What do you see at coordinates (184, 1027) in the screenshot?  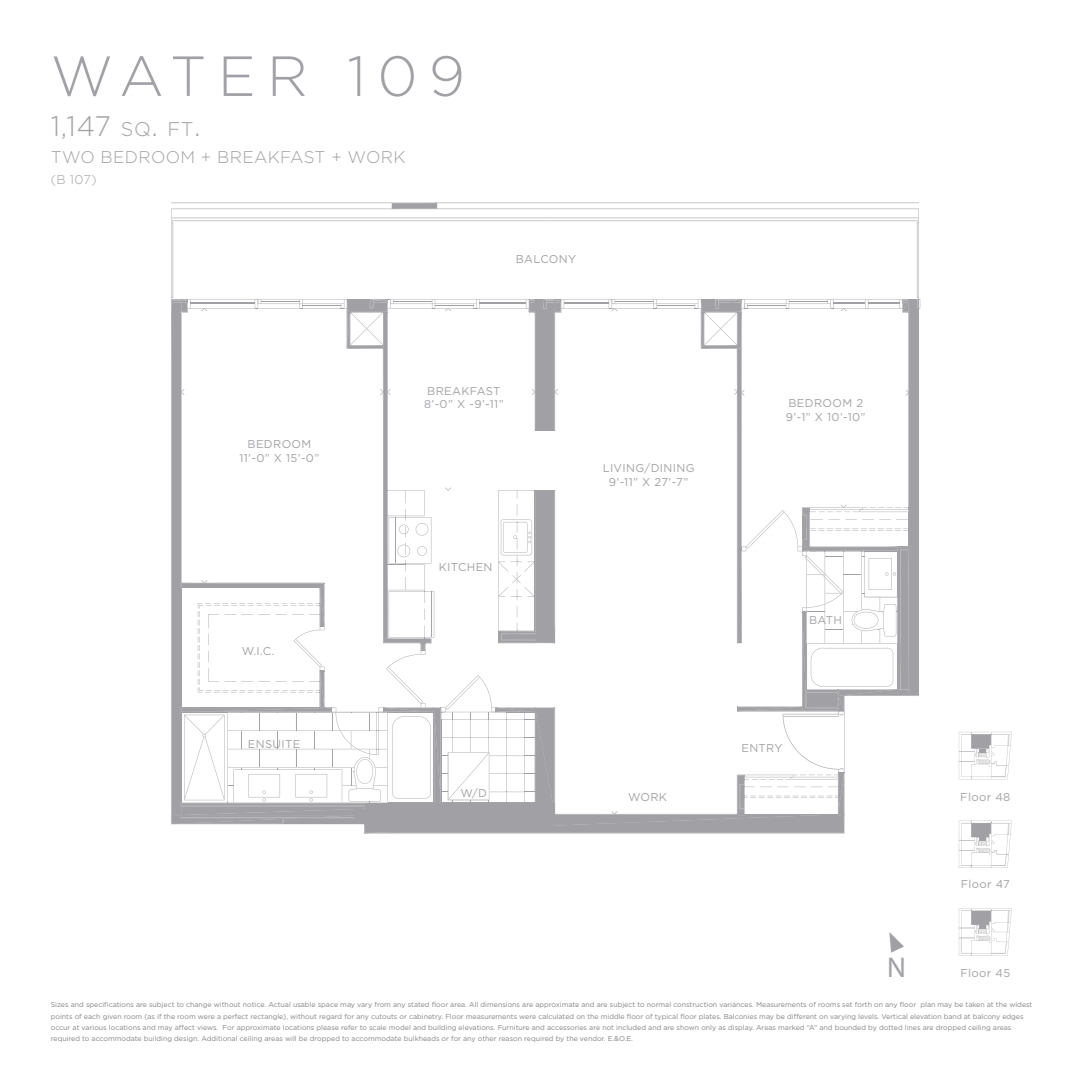 I see `affect` at bounding box center [184, 1027].
